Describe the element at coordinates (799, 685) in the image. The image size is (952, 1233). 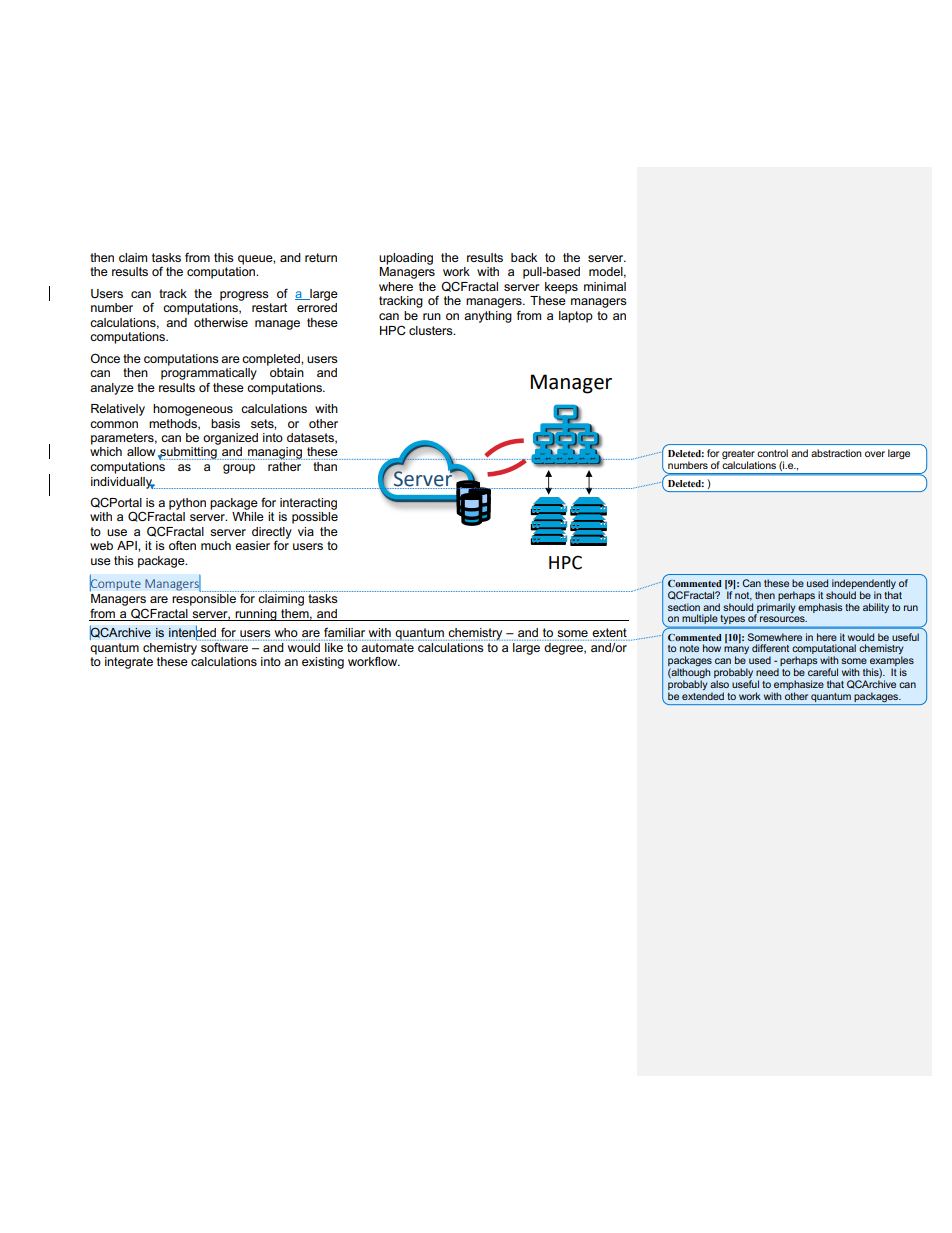
I see `emphasize` at that location.
